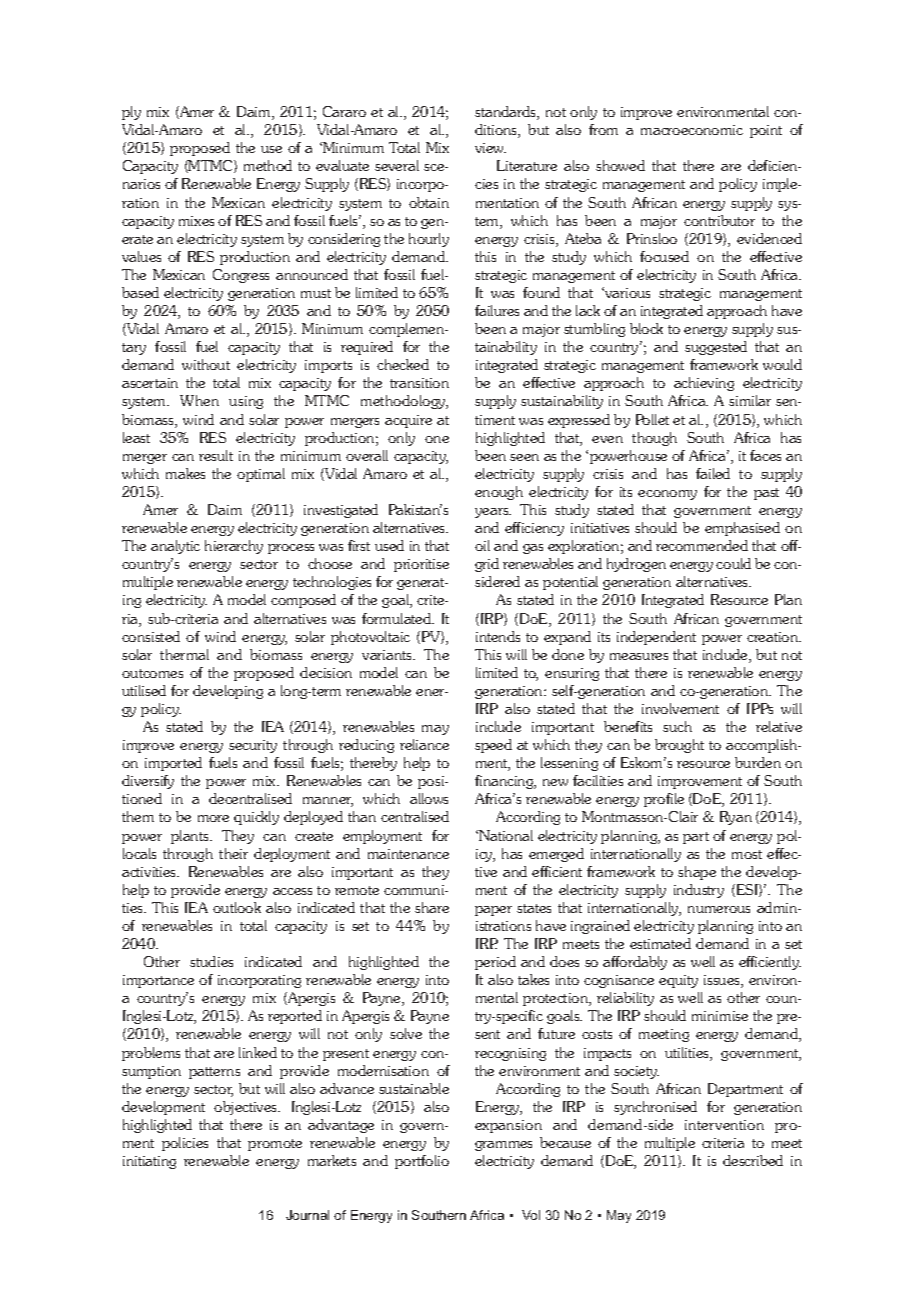 This screenshot has width=924, height=1296. What do you see at coordinates (196, 221) in the screenshot?
I see `mixes` at bounding box center [196, 221].
